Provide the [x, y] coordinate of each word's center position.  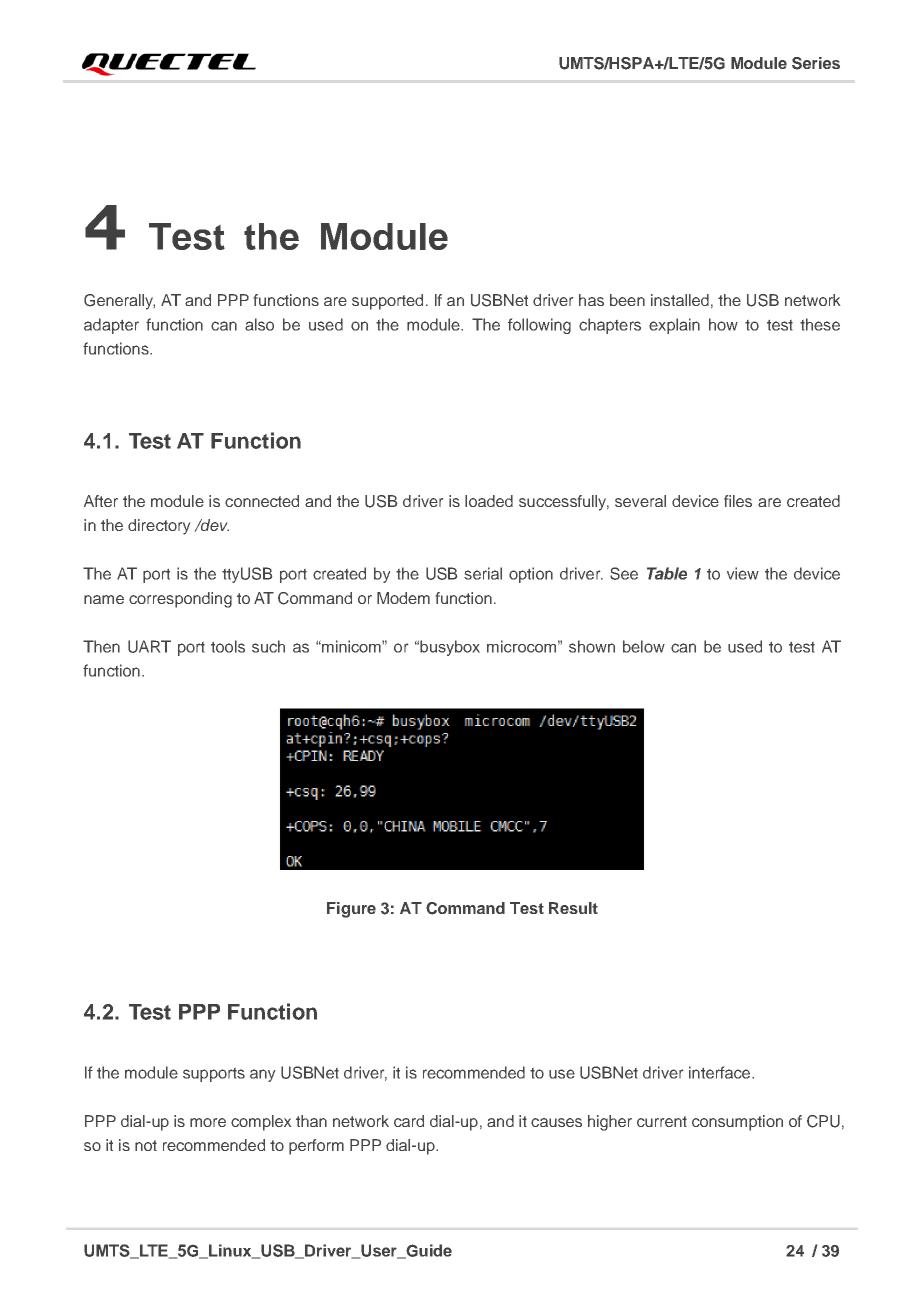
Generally [119, 302]
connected [262, 501]
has [591, 300]
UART [149, 646]
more [208, 1122]
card [409, 1121]
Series [816, 63]
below [644, 646]
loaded [489, 501]
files [738, 501]
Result [573, 908]
